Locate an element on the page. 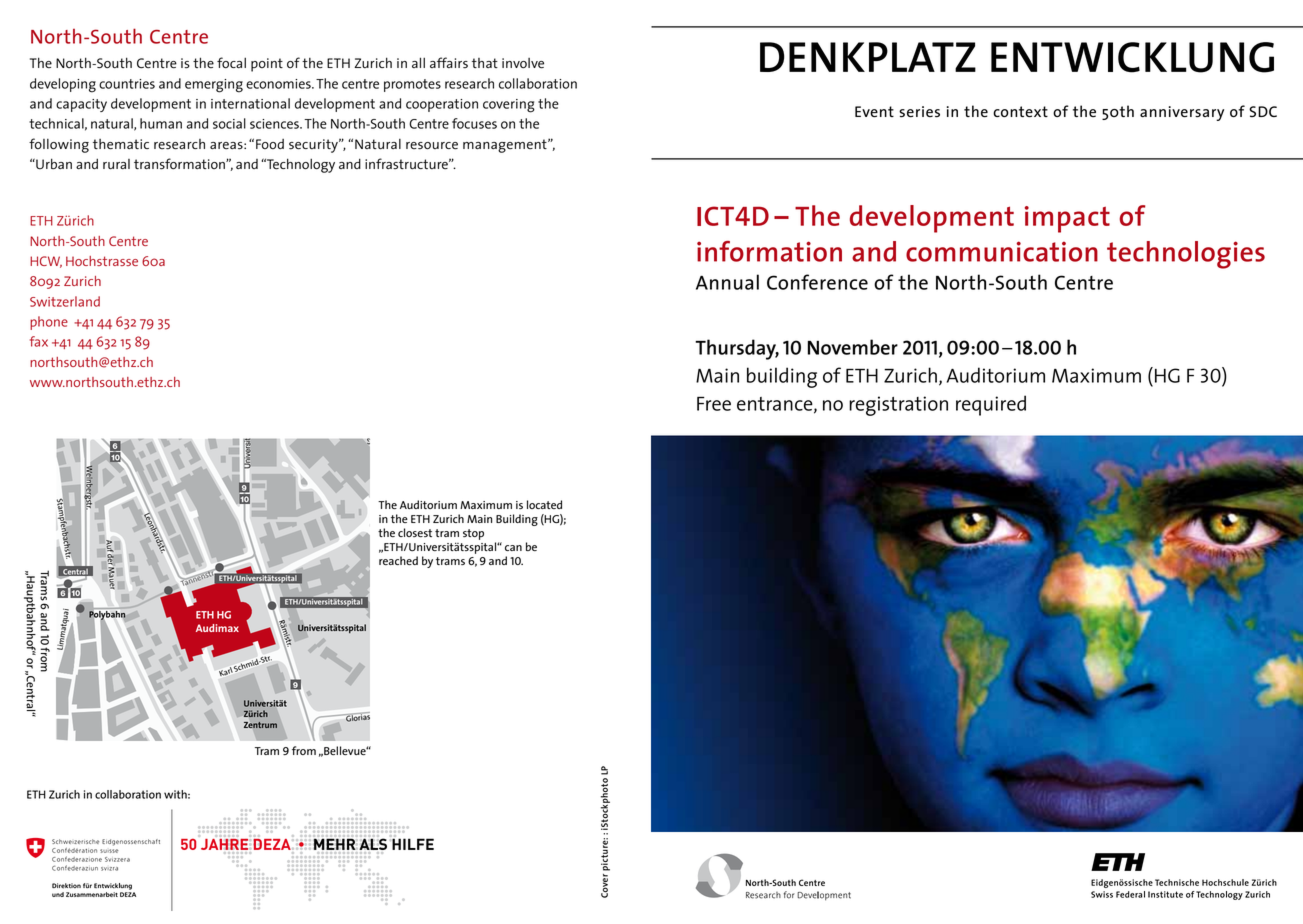 This image has height=924, width=1303. Zentrum is located at coordinates (260, 725).
